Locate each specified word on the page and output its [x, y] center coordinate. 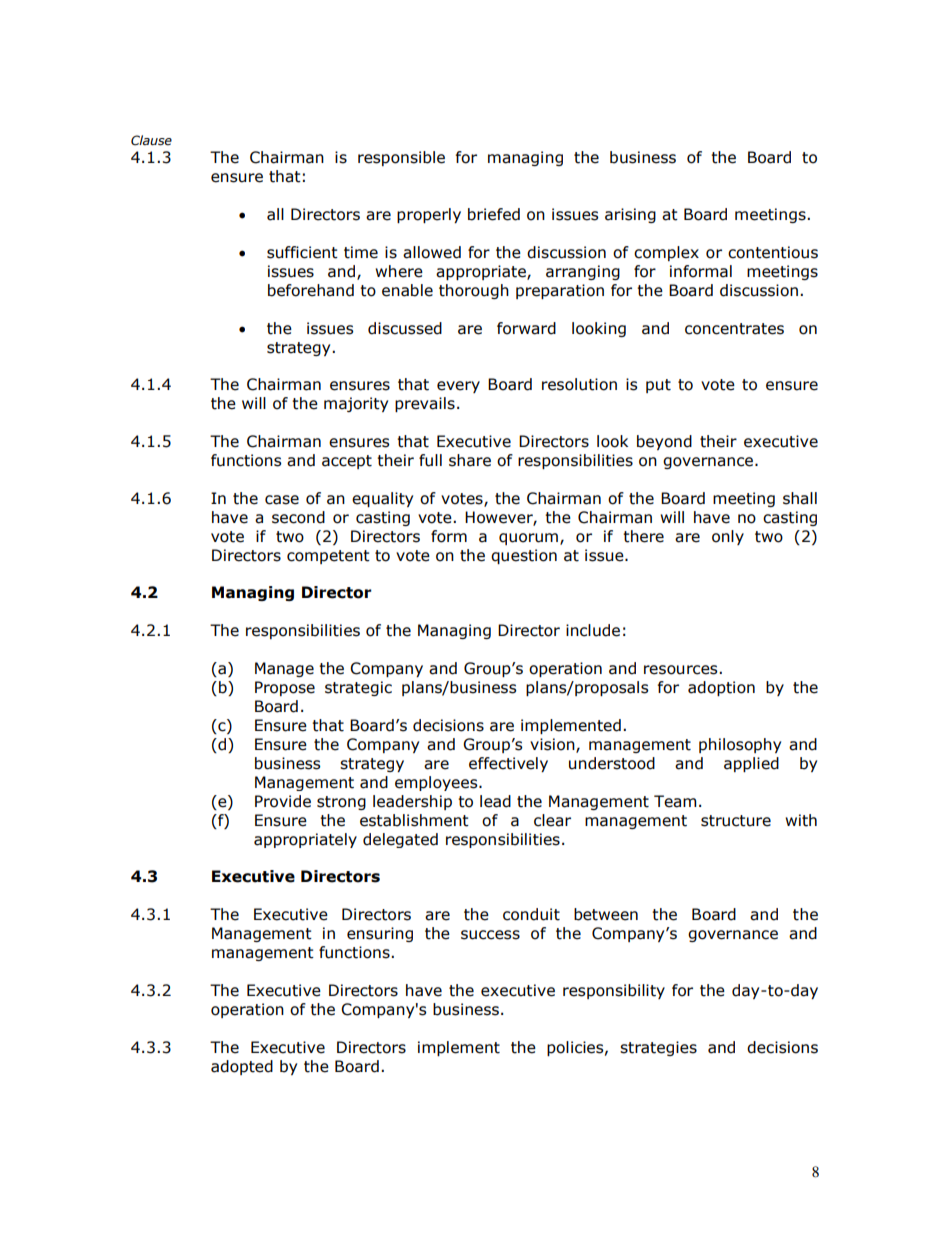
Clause [151, 140]
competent [328, 557]
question [524, 556]
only [728, 537]
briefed [494, 214]
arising [630, 215]
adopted [242, 1067]
